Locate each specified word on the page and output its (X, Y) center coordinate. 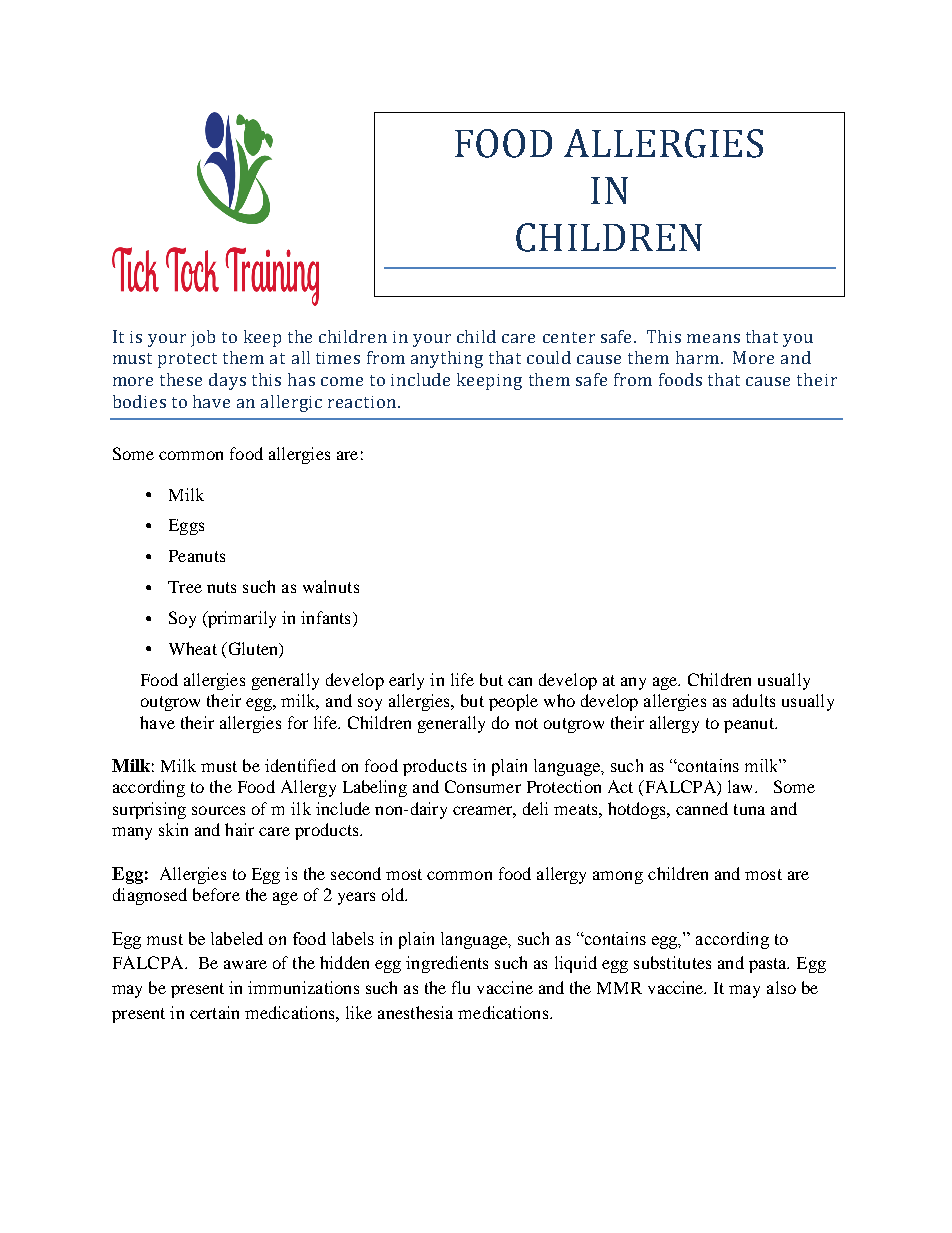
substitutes (672, 962)
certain (214, 1012)
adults (754, 700)
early (406, 681)
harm (697, 357)
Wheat (193, 648)
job (203, 338)
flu (461, 987)
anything (447, 359)
